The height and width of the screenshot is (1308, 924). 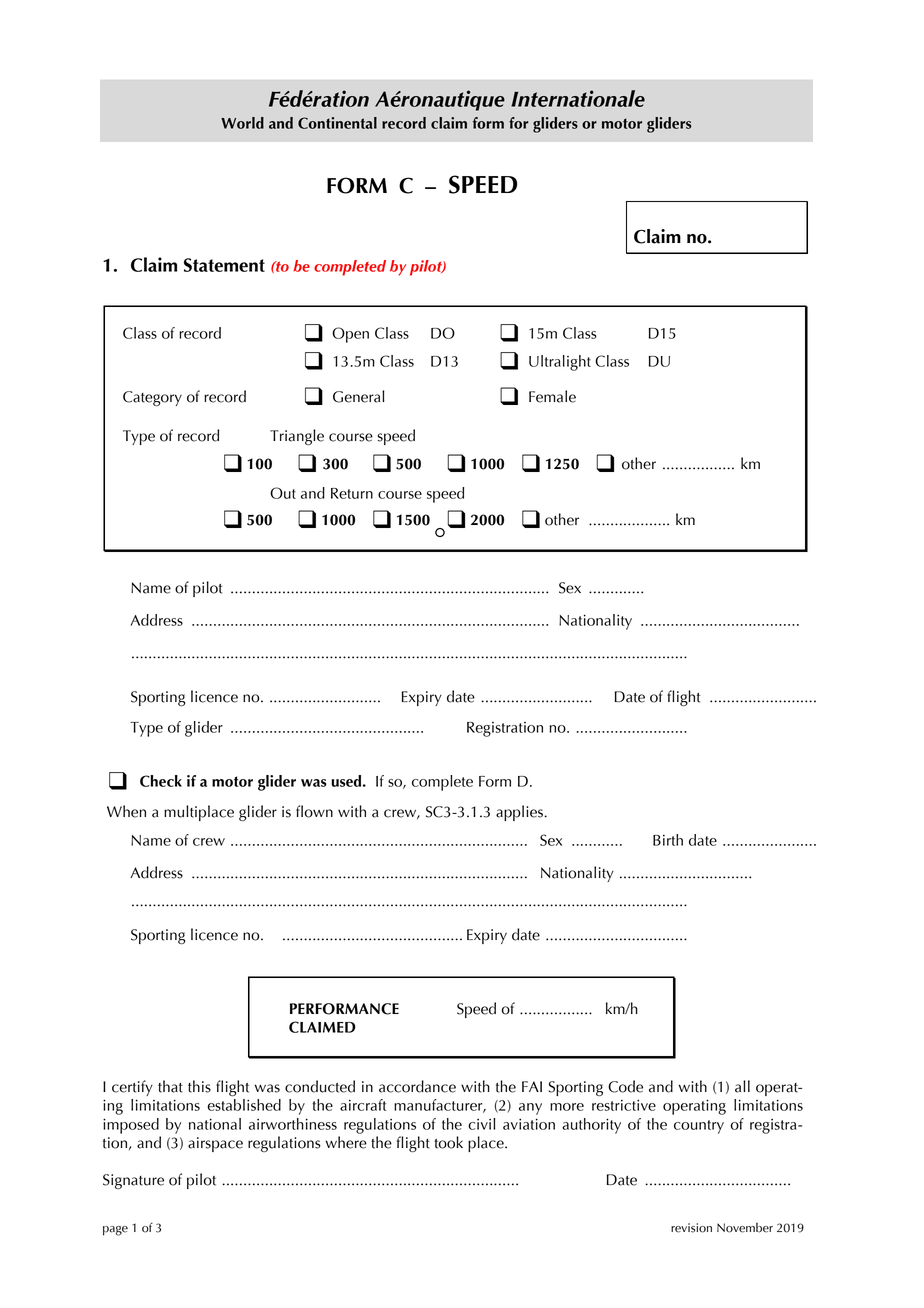 I want to click on Signature, so click(x=133, y=1181).
